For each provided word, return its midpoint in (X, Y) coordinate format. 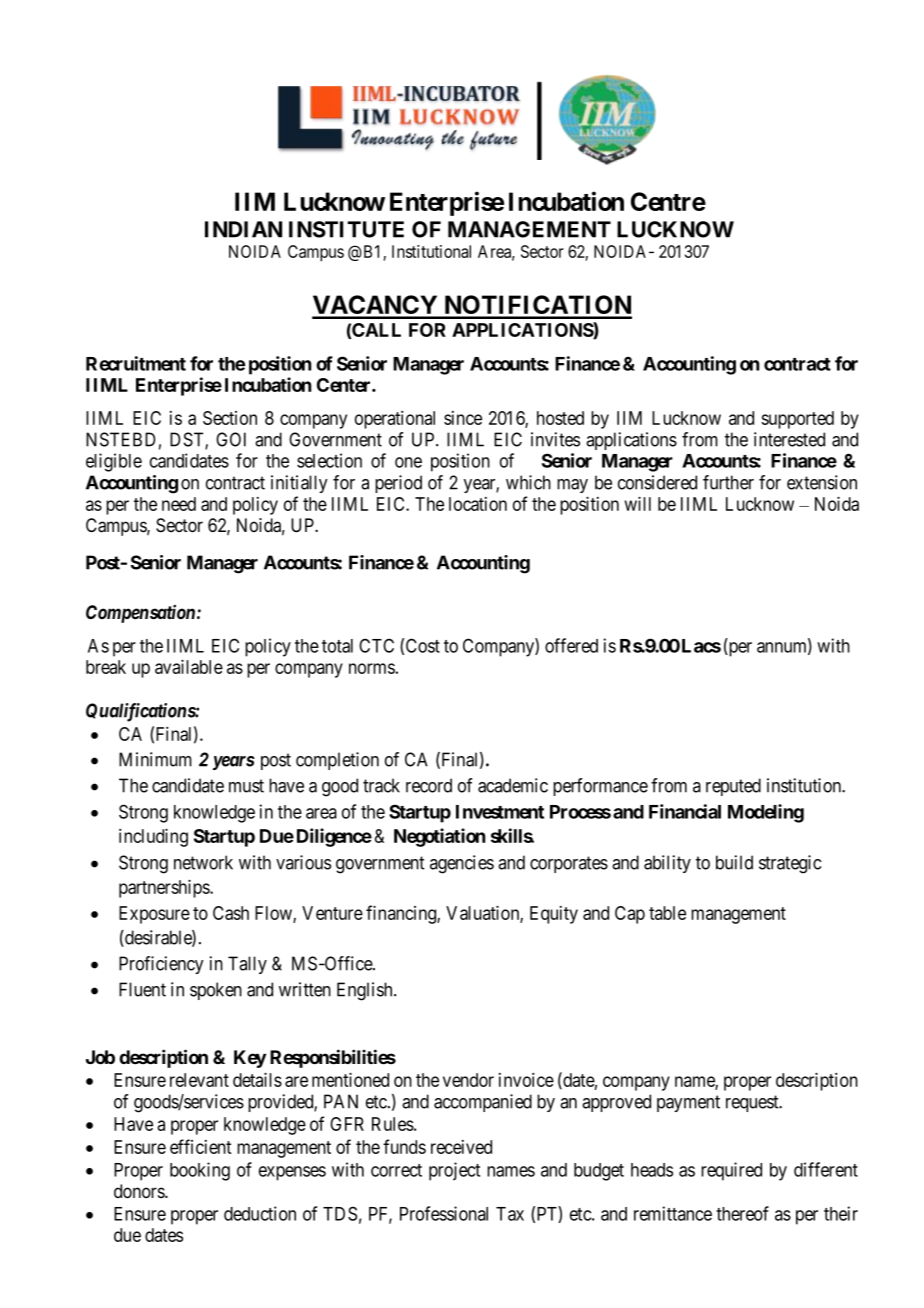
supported (797, 420)
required (731, 1171)
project (454, 1171)
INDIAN (243, 229)
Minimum (155, 759)
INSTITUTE (346, 229)
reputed (733, 787)
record (429, 785)
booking (200, 1171)
